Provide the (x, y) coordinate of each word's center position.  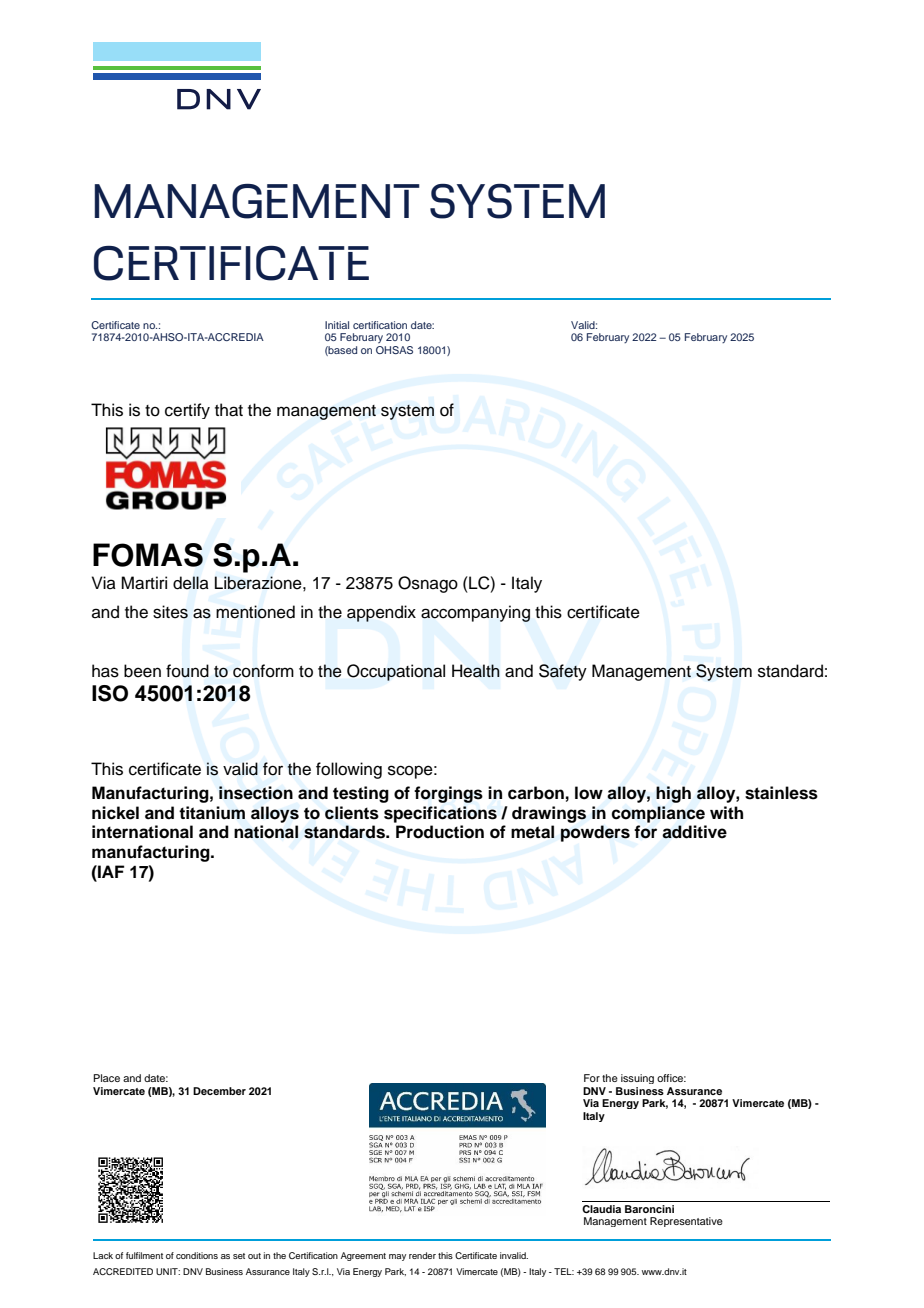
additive (694, 832)
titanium (212, 813)
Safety (563, 672)
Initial (337, 325)
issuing (637, 1079)
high (673, 794)
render (422, 1255)
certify (187, 411)
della (191, 583)
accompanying (475, 613)
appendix (381, 613)
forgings (448, 794)
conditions (197, 1255)
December (219, 1091)
